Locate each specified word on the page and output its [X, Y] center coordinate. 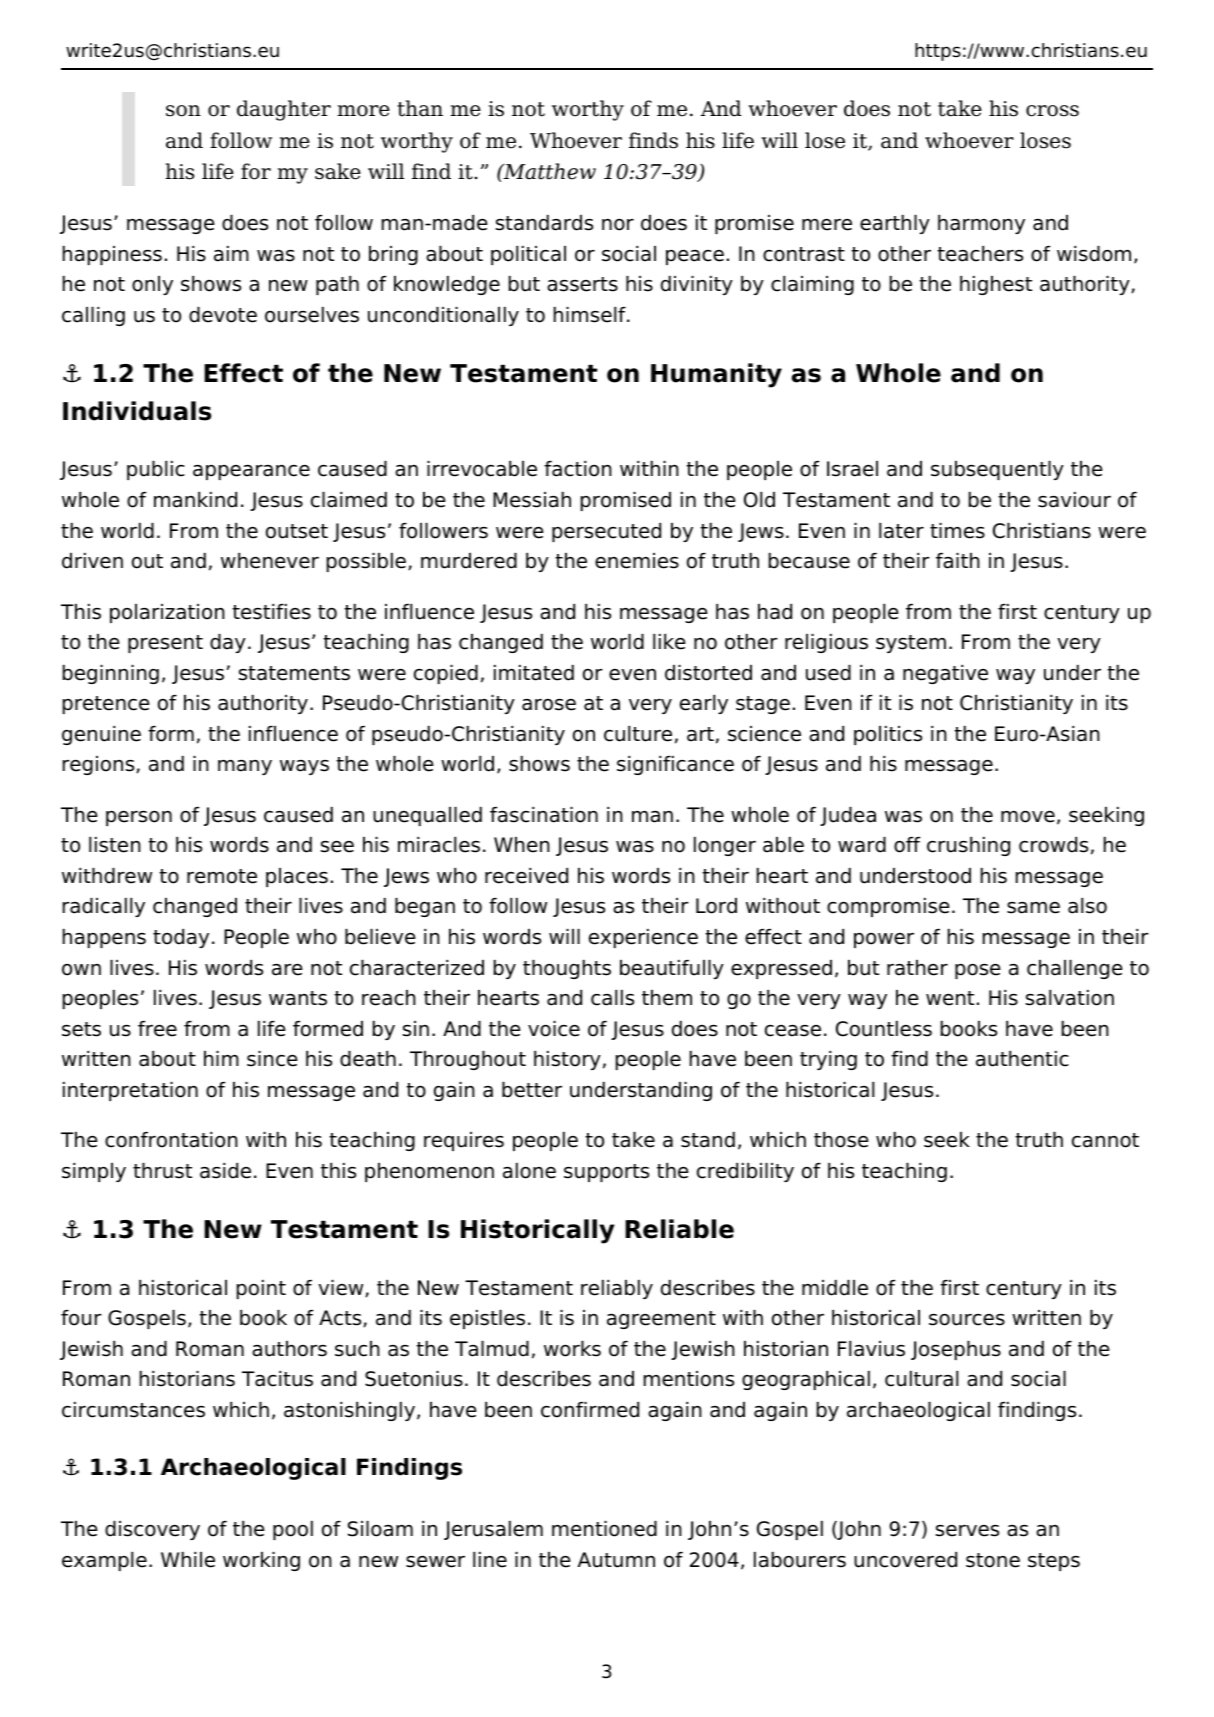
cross [1052, 111]
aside [225, 1171]
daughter [284, 110]
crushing [968, 846]
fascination [544, 815]
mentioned [604, 1529]
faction [578, 469]
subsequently [997, 470]
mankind [195, 500]
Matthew [548, 171]
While [188, 1560]
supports [606, 1173]
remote [222, 876]
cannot [1105, 1140]
